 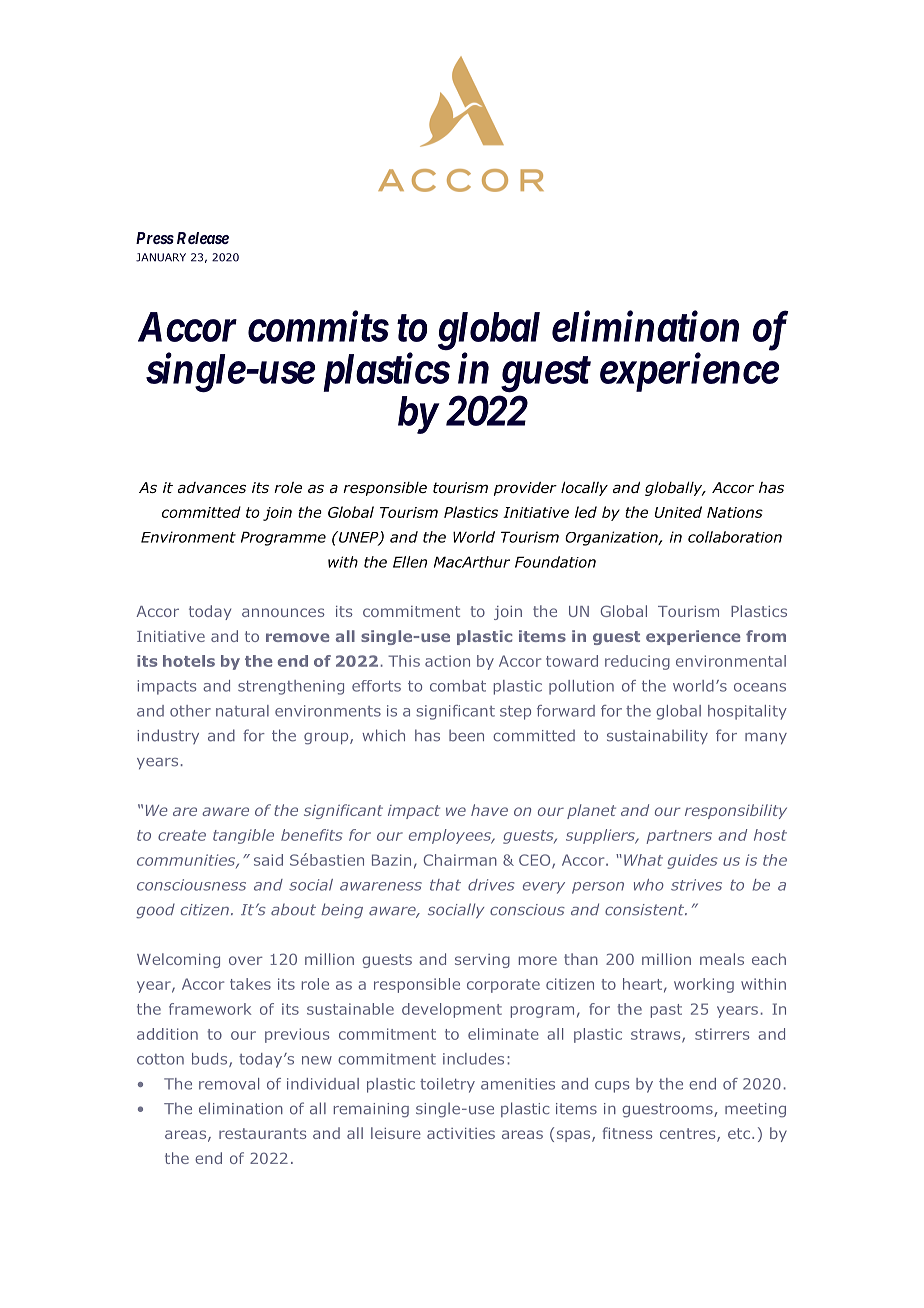 What do you see at coordinates (203, 238) in the screenshot?
I see `Release` at bounding box center [203, 238].
